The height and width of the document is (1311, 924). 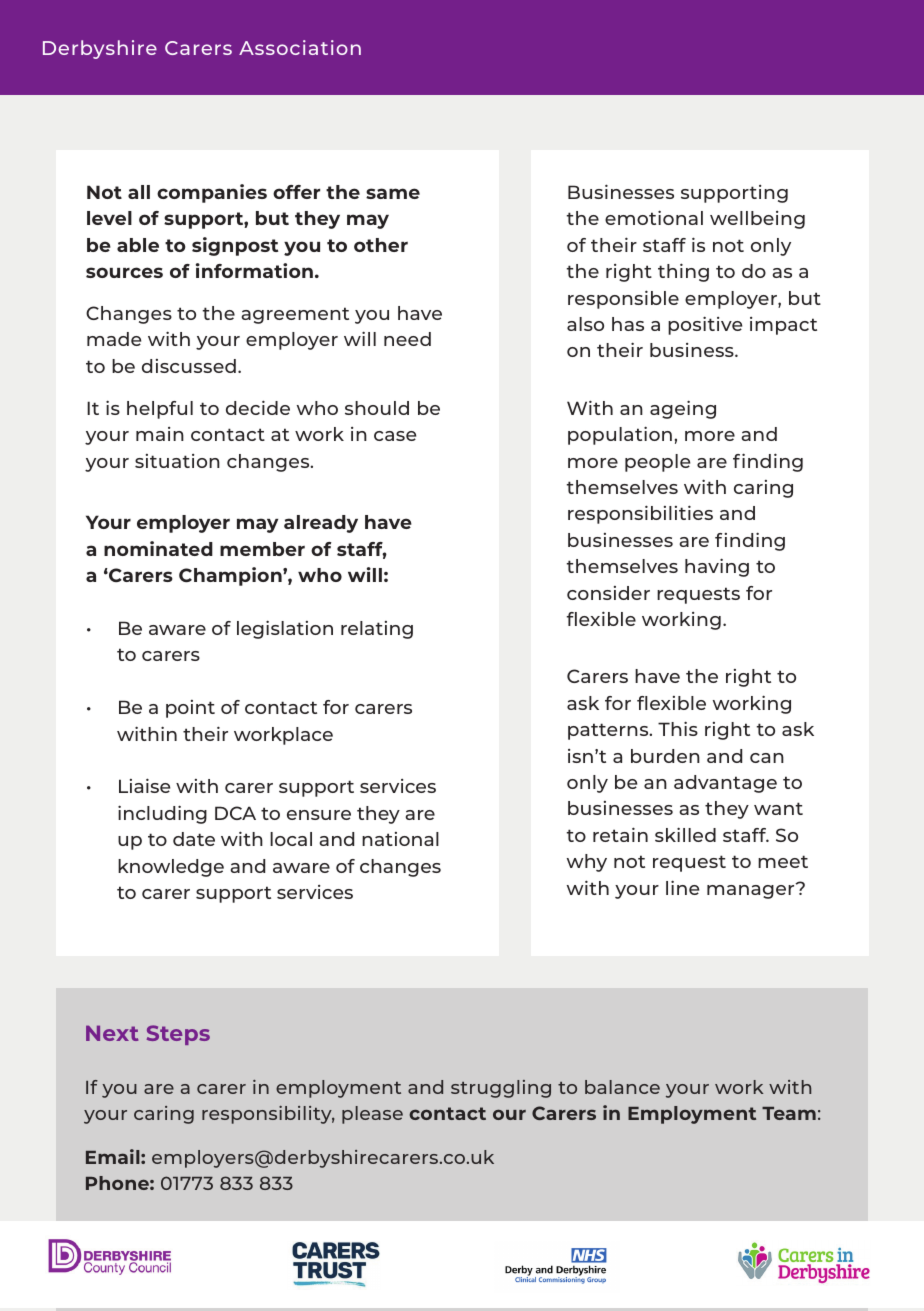 What do you see at coordinates (683, 409) in the document?
I see `ageing` at bounding box center [683, 409].
